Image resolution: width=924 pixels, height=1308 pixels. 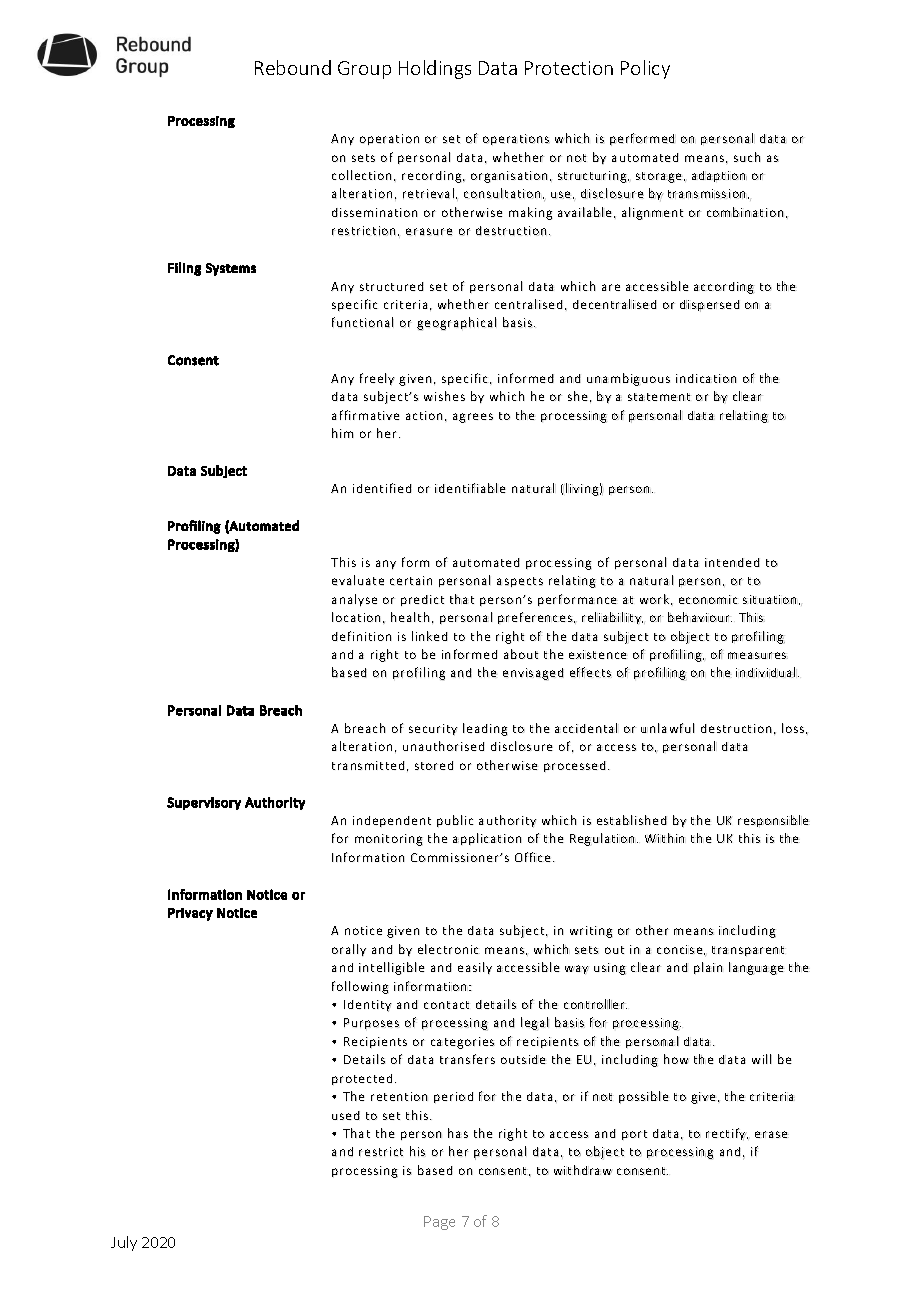 I want to click on Rebound, so click(x=293, y=67).
